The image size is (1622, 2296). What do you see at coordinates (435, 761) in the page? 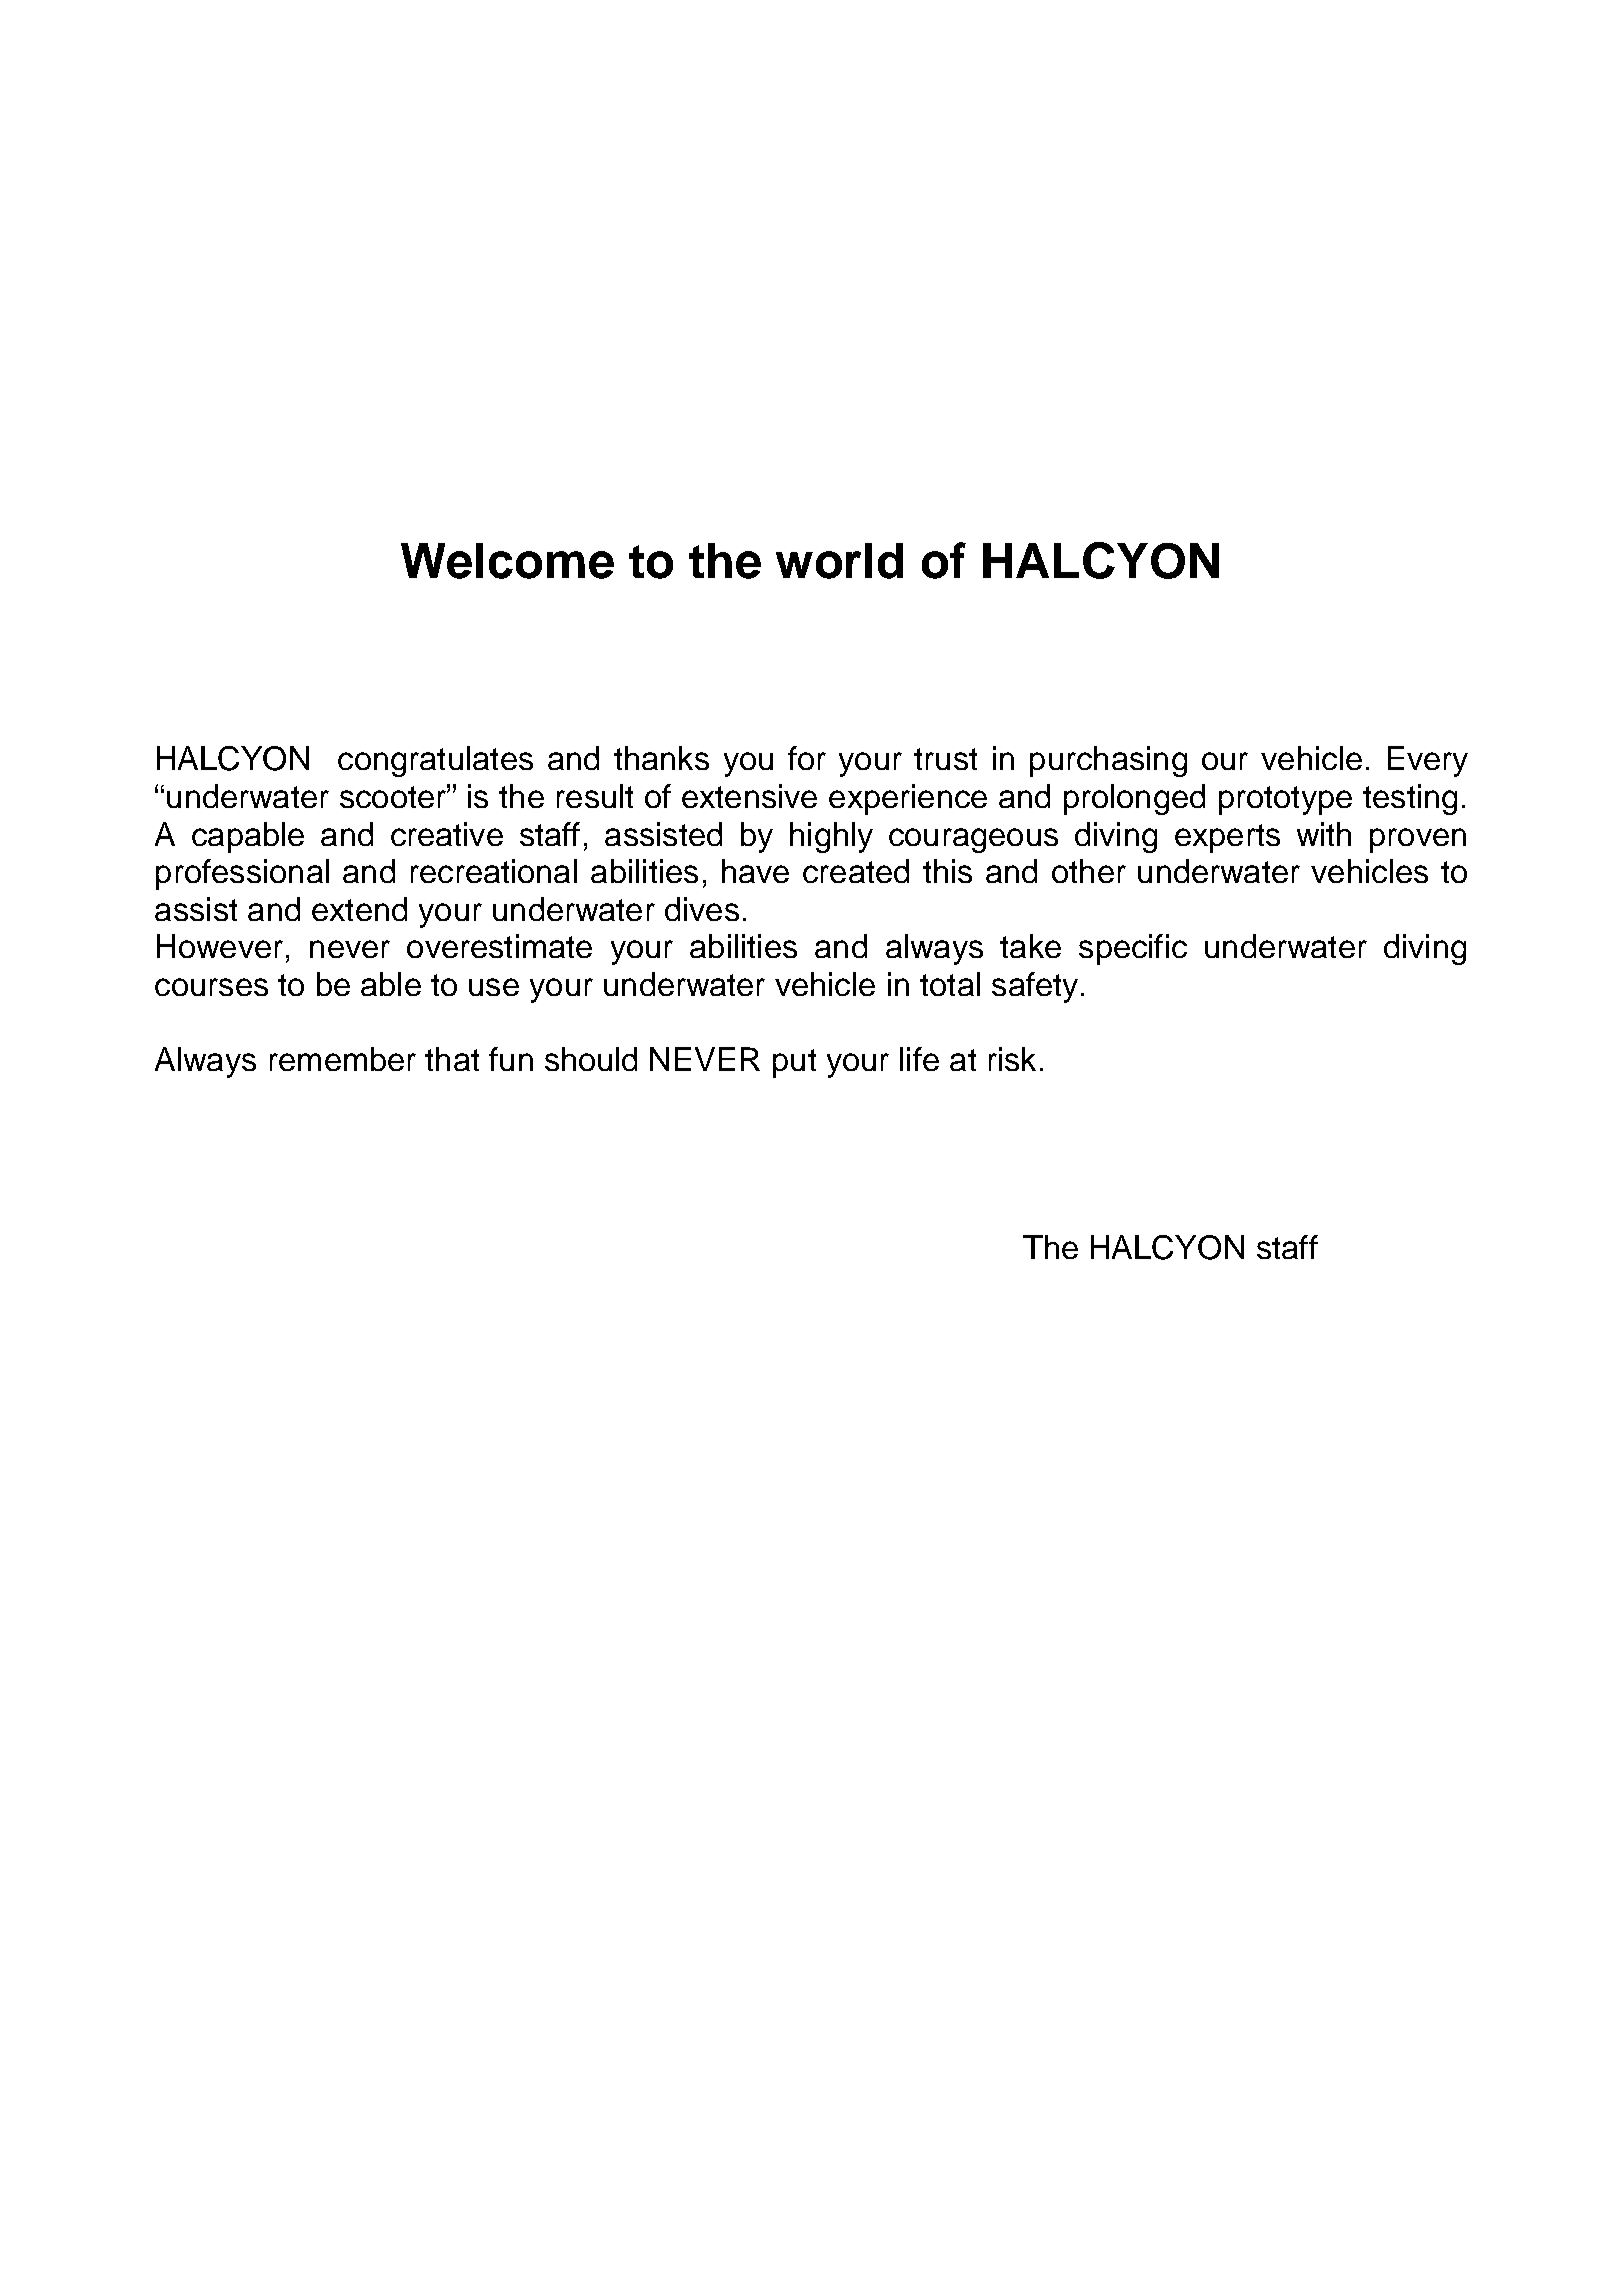
I see `congratulates` at bounding box center [435, 761].
